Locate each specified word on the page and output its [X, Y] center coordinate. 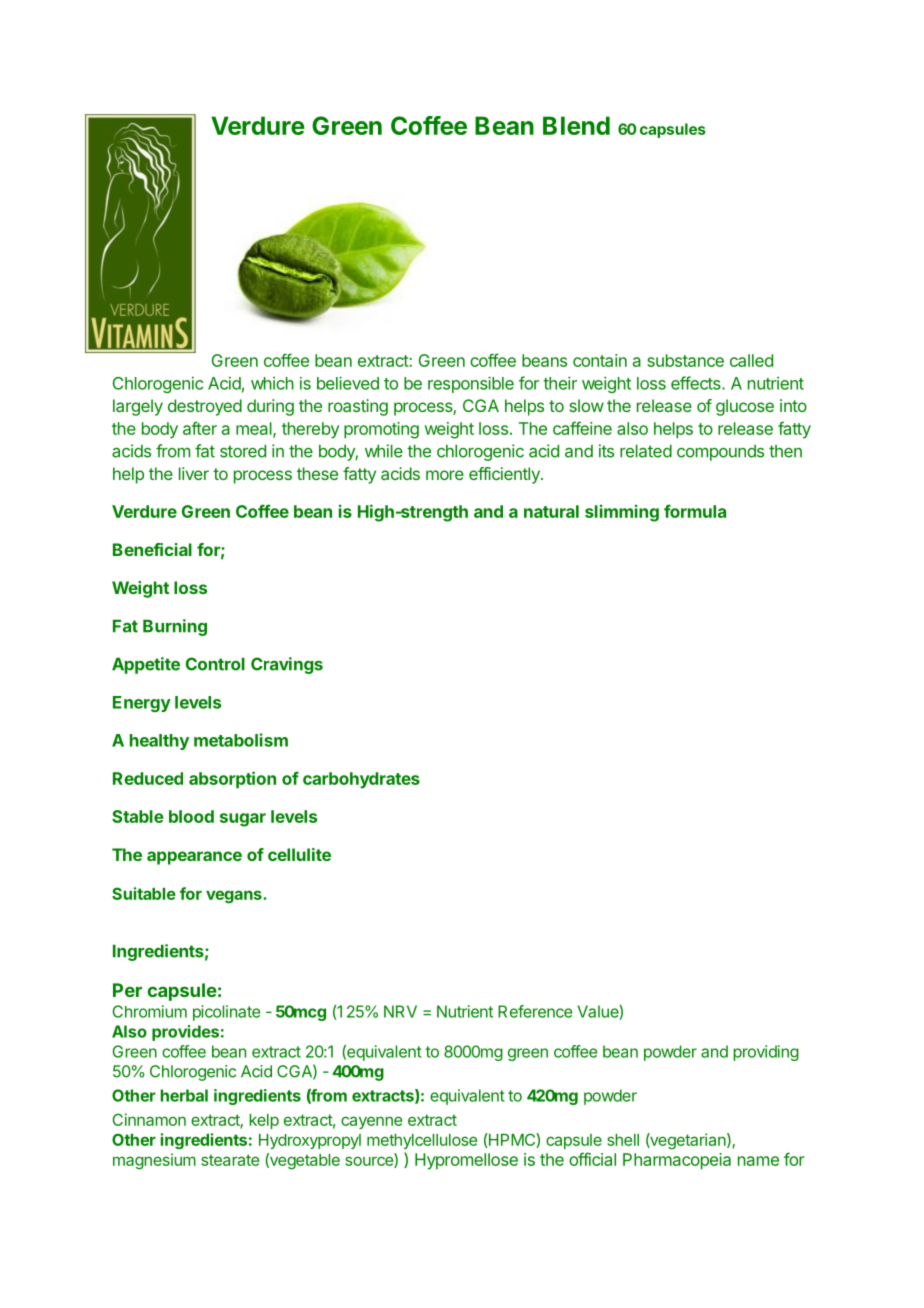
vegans [235, 897]
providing [766, 1053]
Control [215, 664]
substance [685, 360]
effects [697, 383]
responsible [471, 384]
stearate [230, 1160]
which [272, 383]
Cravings [287, 665]
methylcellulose [422, 1141]
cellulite [299, 854]
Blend [576, 125]
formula [695, 511]
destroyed [205, 407]
